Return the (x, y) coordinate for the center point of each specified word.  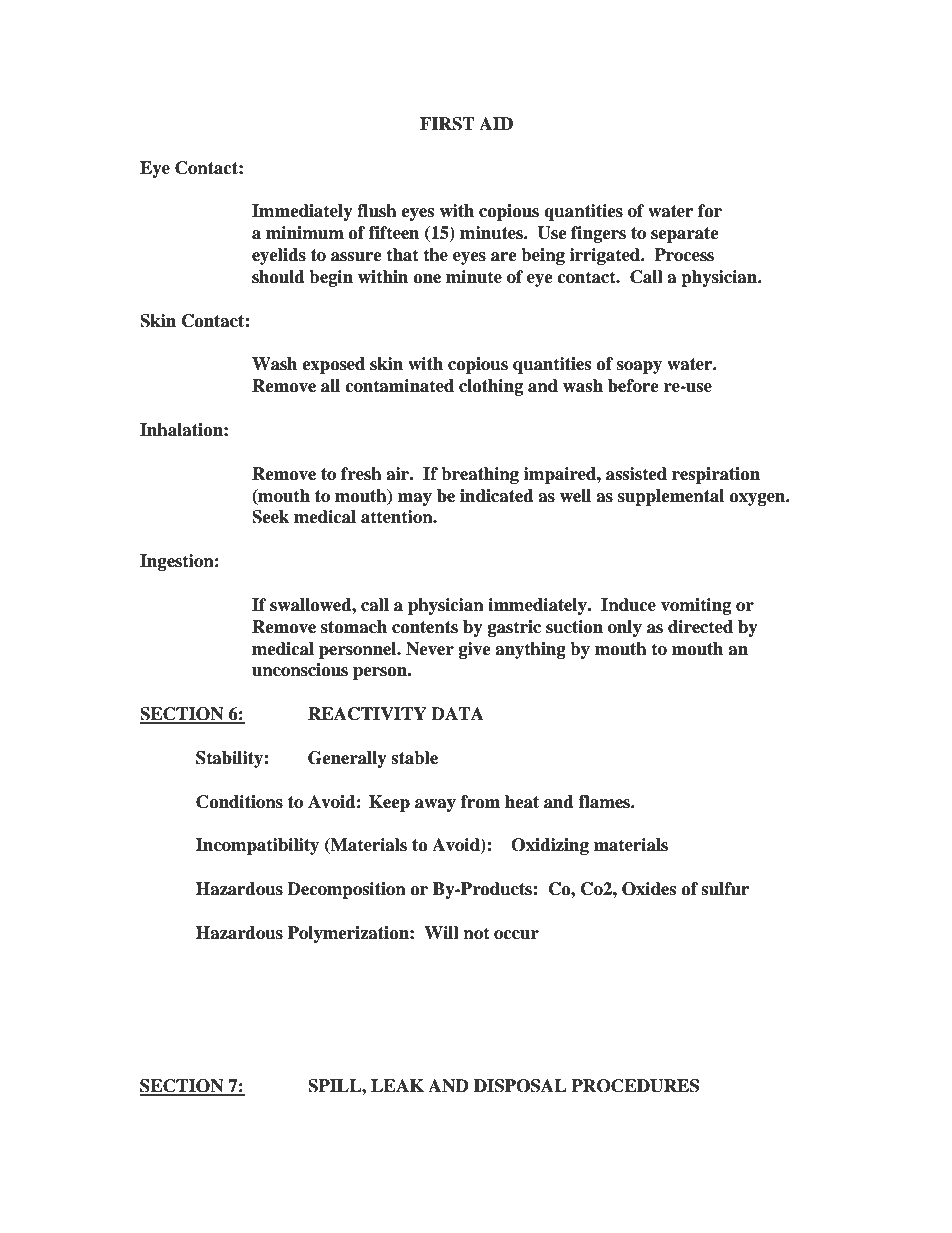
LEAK (397, 1085)
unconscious (300, 670)
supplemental (671, 497)
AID (496, 123)
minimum (305, 233)
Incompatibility (257, 846)
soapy (639, 367)
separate (685, 235)
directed (700, 627)
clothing (491, 387)
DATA (457, 713)
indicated (497, 496)
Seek (270, 517)
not (476, 933)
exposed (333, 365)
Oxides (649, 889)
